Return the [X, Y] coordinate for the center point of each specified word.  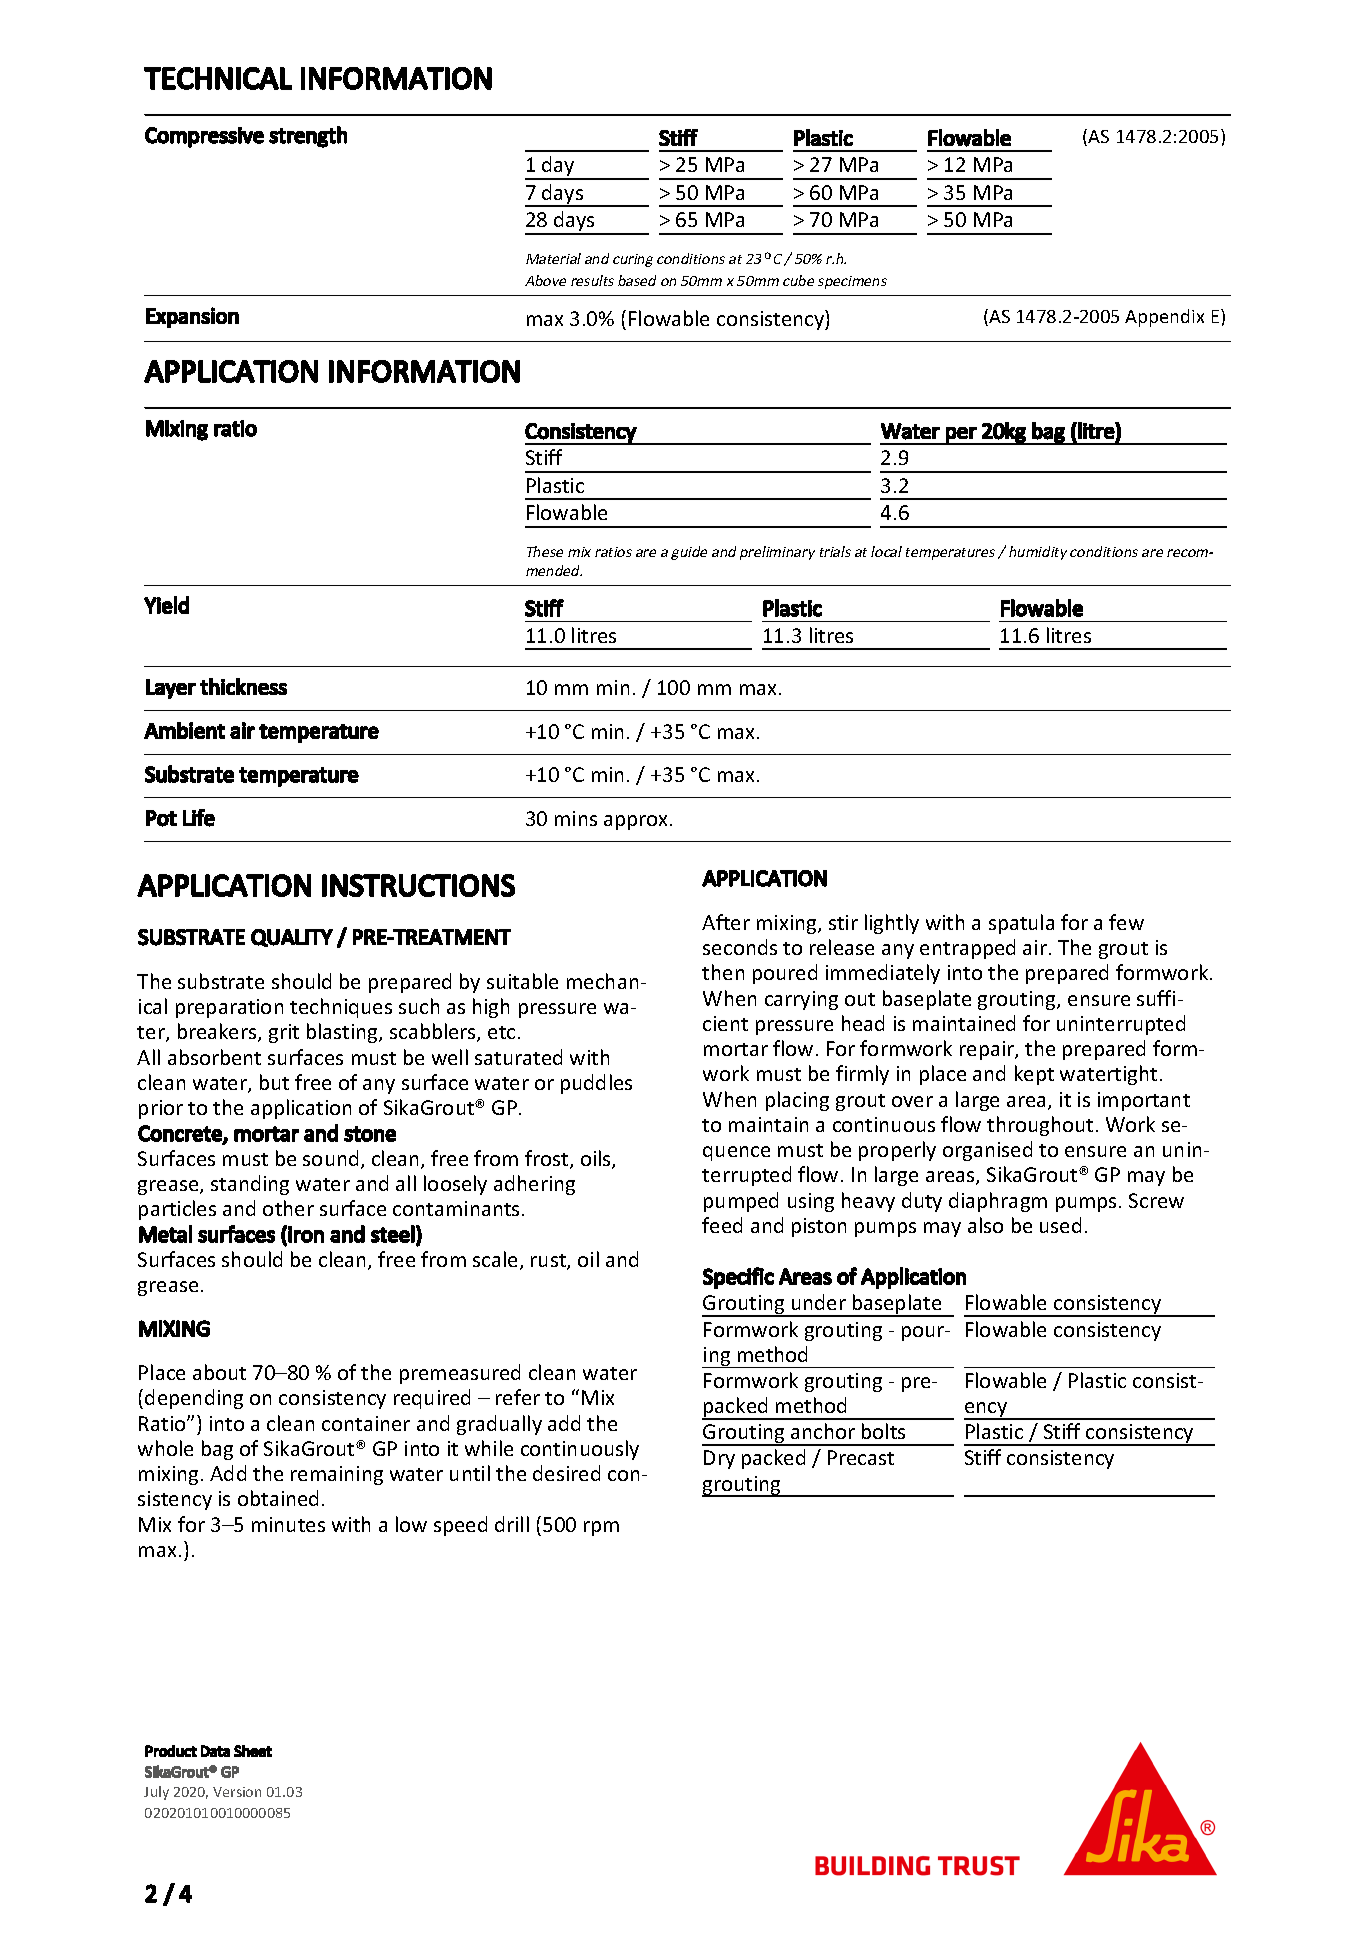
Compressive [204, 137]
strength [308, 137]
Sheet [253, 1751]
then [723, 972]
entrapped [967, 949]
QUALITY [292, 938]
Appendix [1164, 318]
